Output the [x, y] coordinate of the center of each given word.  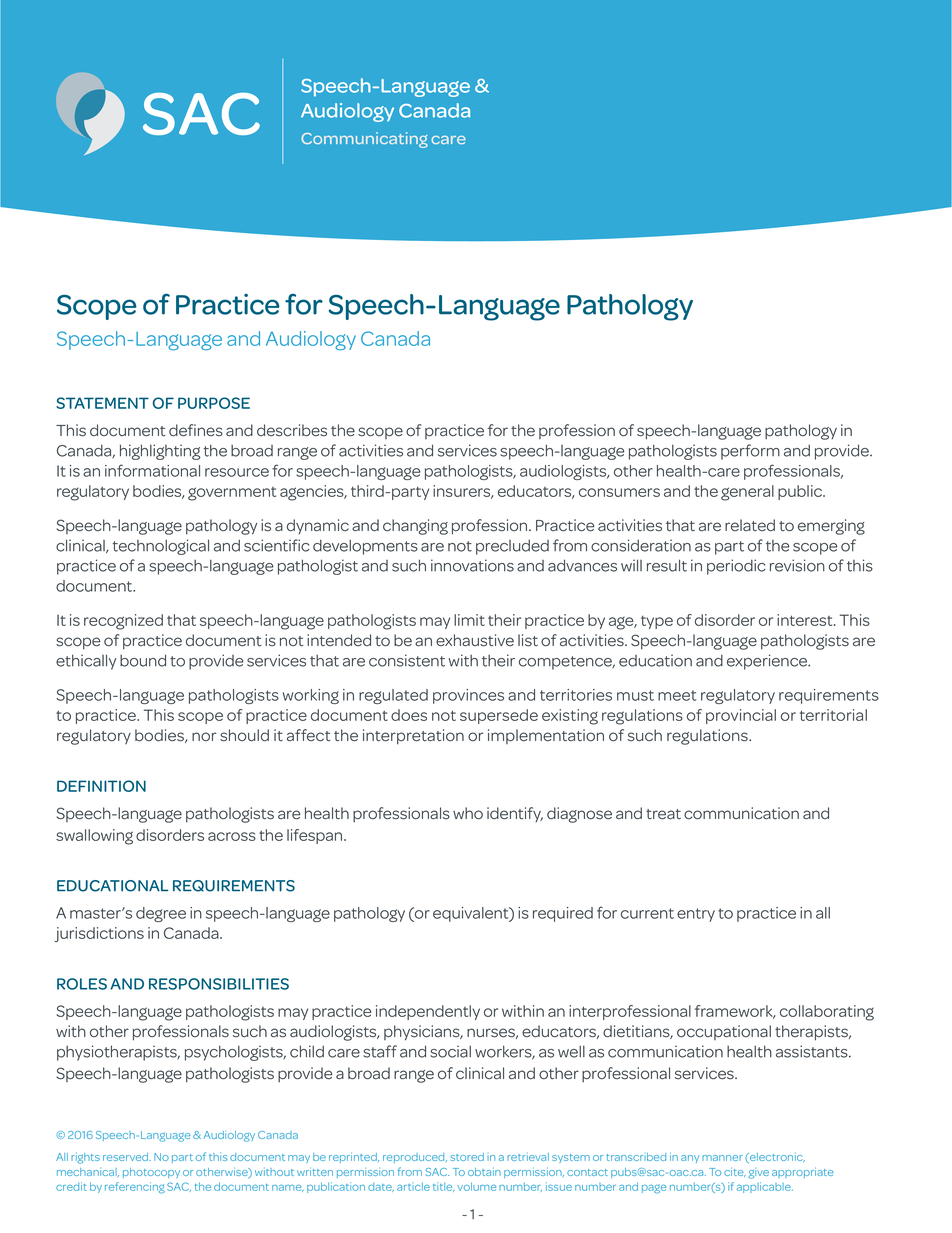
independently [428, 1012]
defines [196, 430]
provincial [741, 716]
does [409, 715]
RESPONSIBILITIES [219, 984]
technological [161, 547]
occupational [724, 1032]
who [468, 813]
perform [750, 452]
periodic [736, 567]
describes [292, 430]
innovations [472, 565]
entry [696, 915]
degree [161, 914]
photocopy [151, 1173]
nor [204, 736]
